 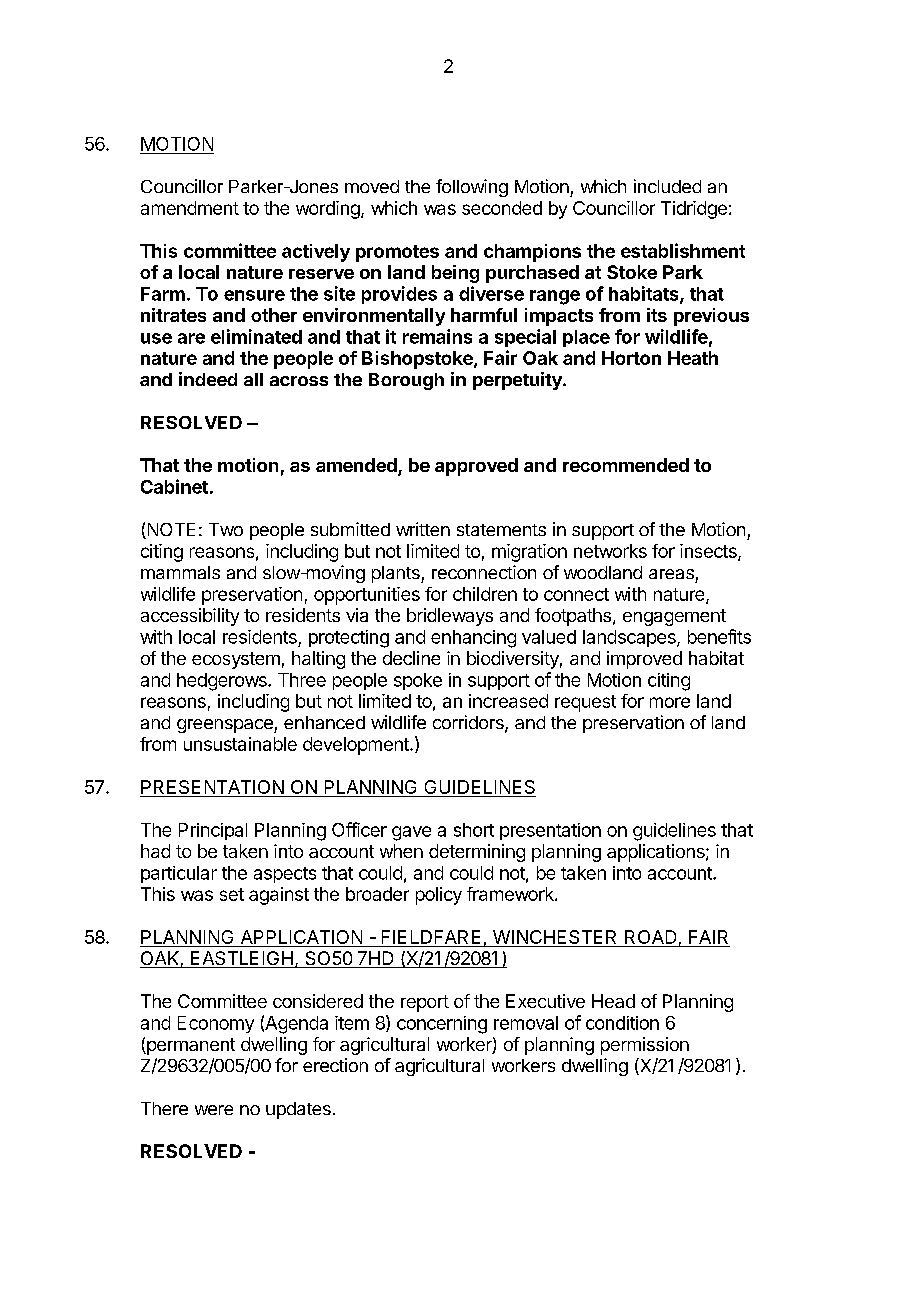 What do you see at coordinates (190, 208) in the screenshot?
I see `amendment` at bounding box center [190, 208].
